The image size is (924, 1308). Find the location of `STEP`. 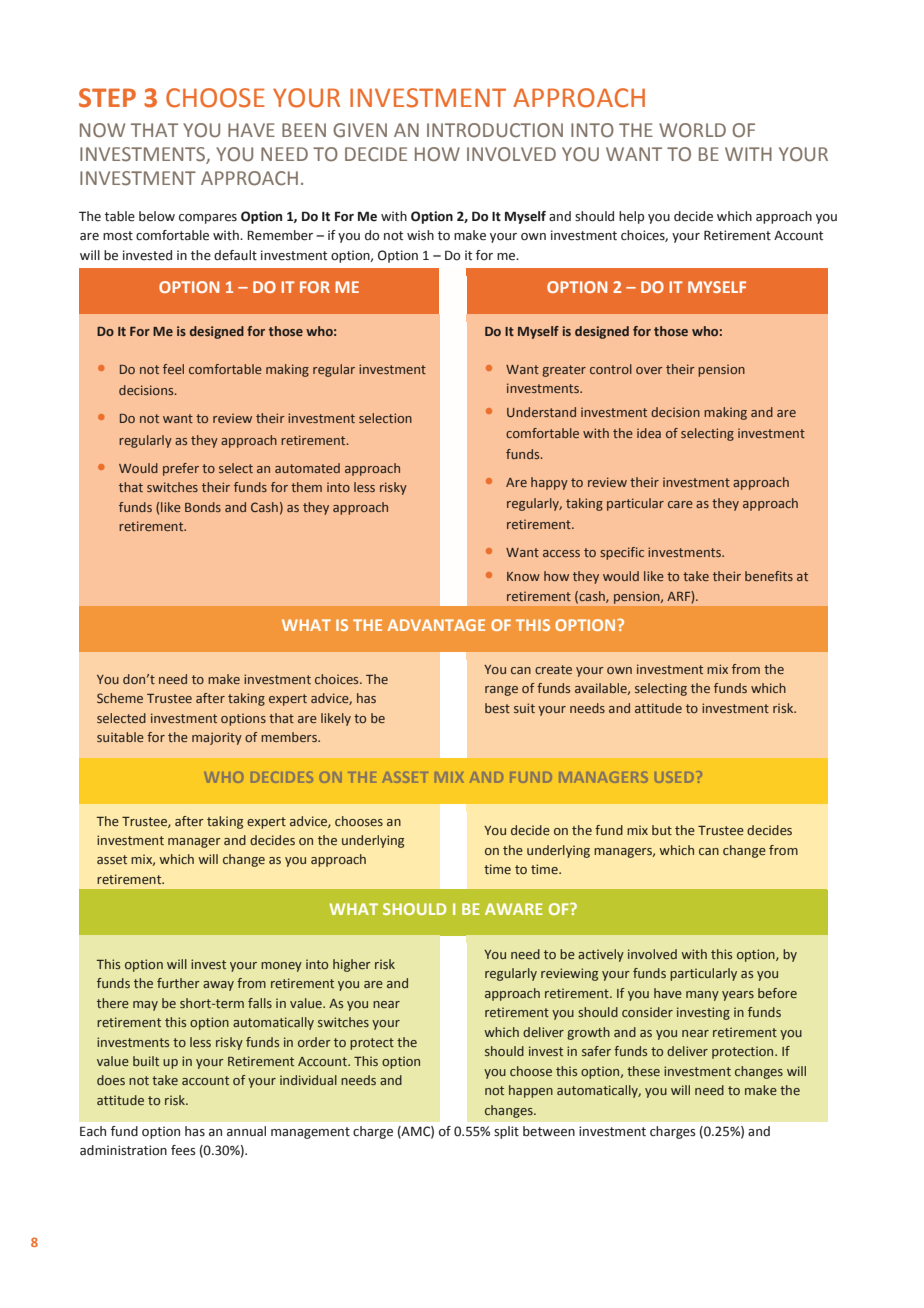

STEP is located at coordinates (107, 98).
